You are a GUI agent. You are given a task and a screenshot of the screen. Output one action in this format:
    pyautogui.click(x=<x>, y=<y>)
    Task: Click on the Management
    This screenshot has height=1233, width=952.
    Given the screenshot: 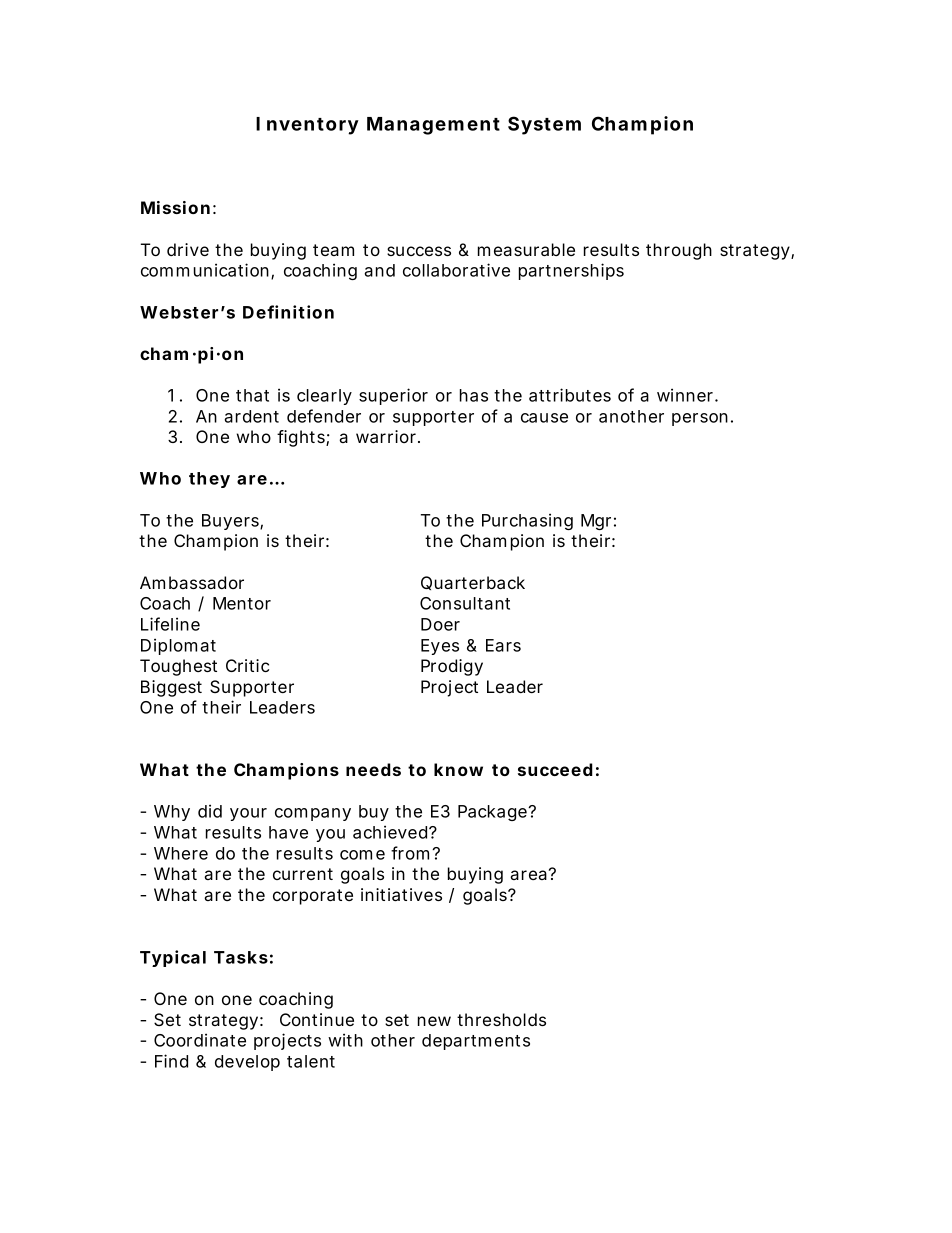 What is the action you would take?
    pyautogui.click(x=433, y=126)
